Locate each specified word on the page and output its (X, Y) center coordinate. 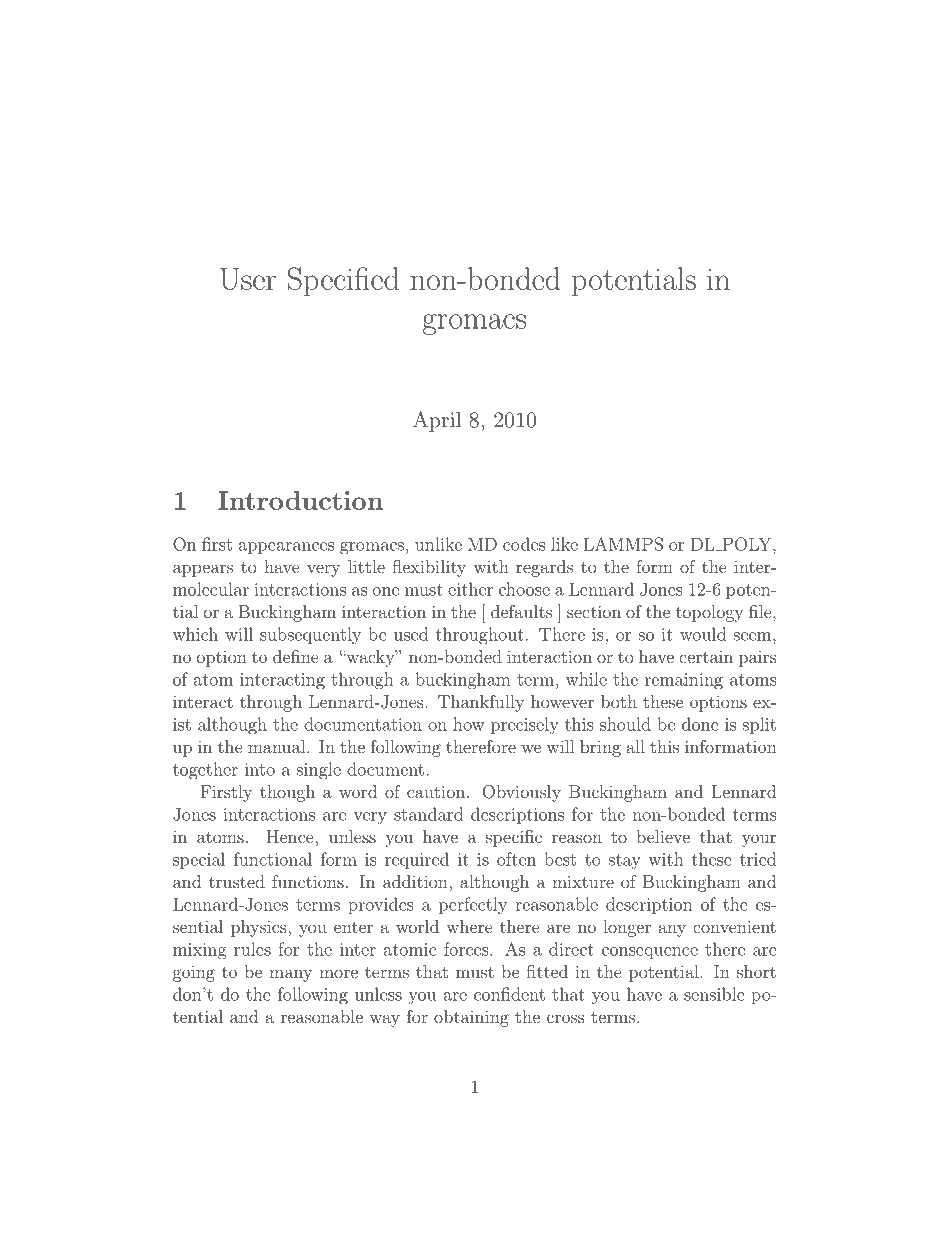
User (248, 279)
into (260, 769)
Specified (343, 281)
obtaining (471, 1018)
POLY (747, 544)
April (437, 421)
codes (524, 544)
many (290, 975)
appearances (286, 548)
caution (436, 791)
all (636, 746)
